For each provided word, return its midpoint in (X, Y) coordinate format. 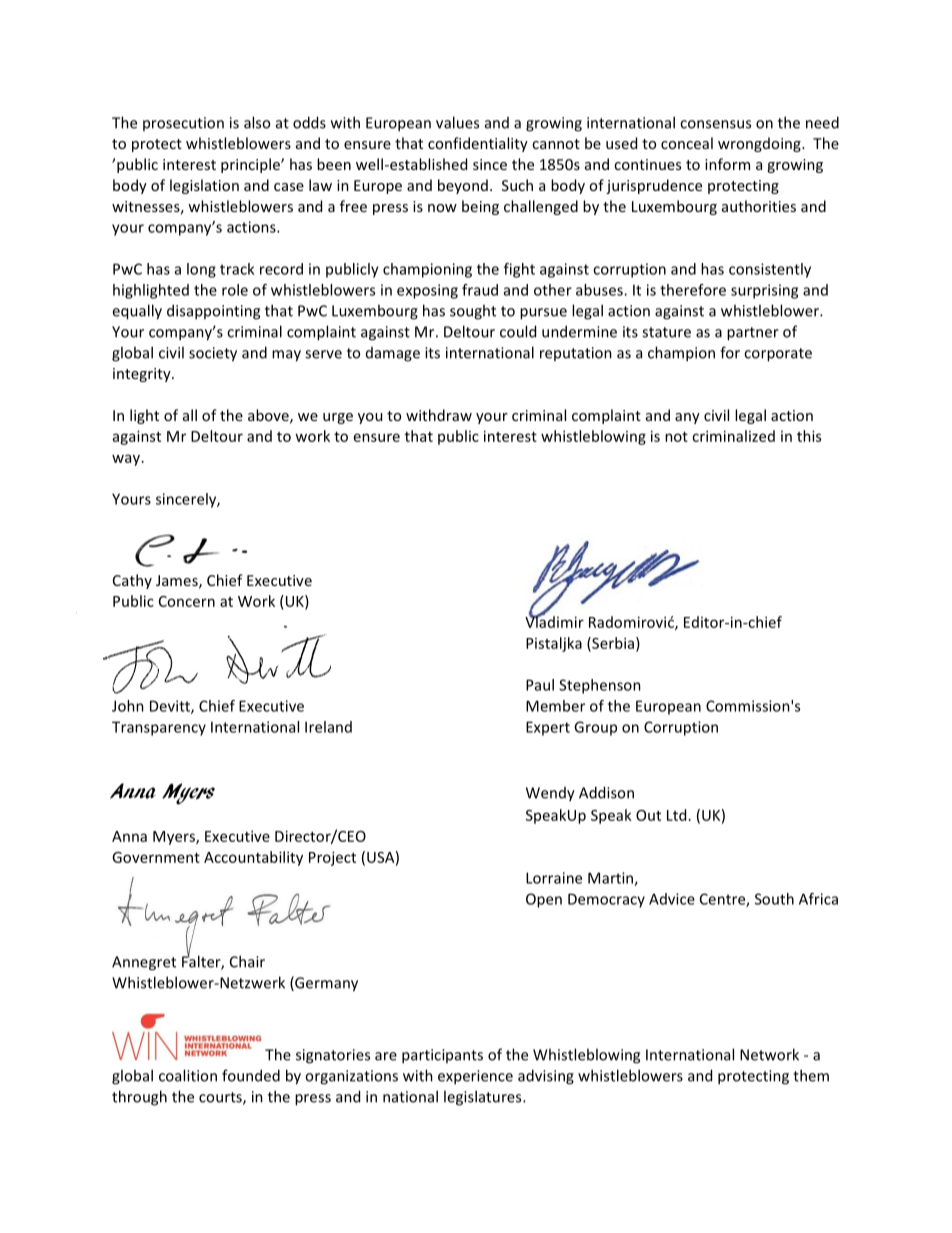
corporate (778, 355)
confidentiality (478, 144)
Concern (187, 601)
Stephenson (600, 686)
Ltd (676, 815)
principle (251, 165)
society (213, 354)
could (518, 331)
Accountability (253, 858)
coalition (188, 1075)
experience (475, 1077)
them (811, 1075)
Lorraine (554, 878)
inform (727, 164)
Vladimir (554, 620)
